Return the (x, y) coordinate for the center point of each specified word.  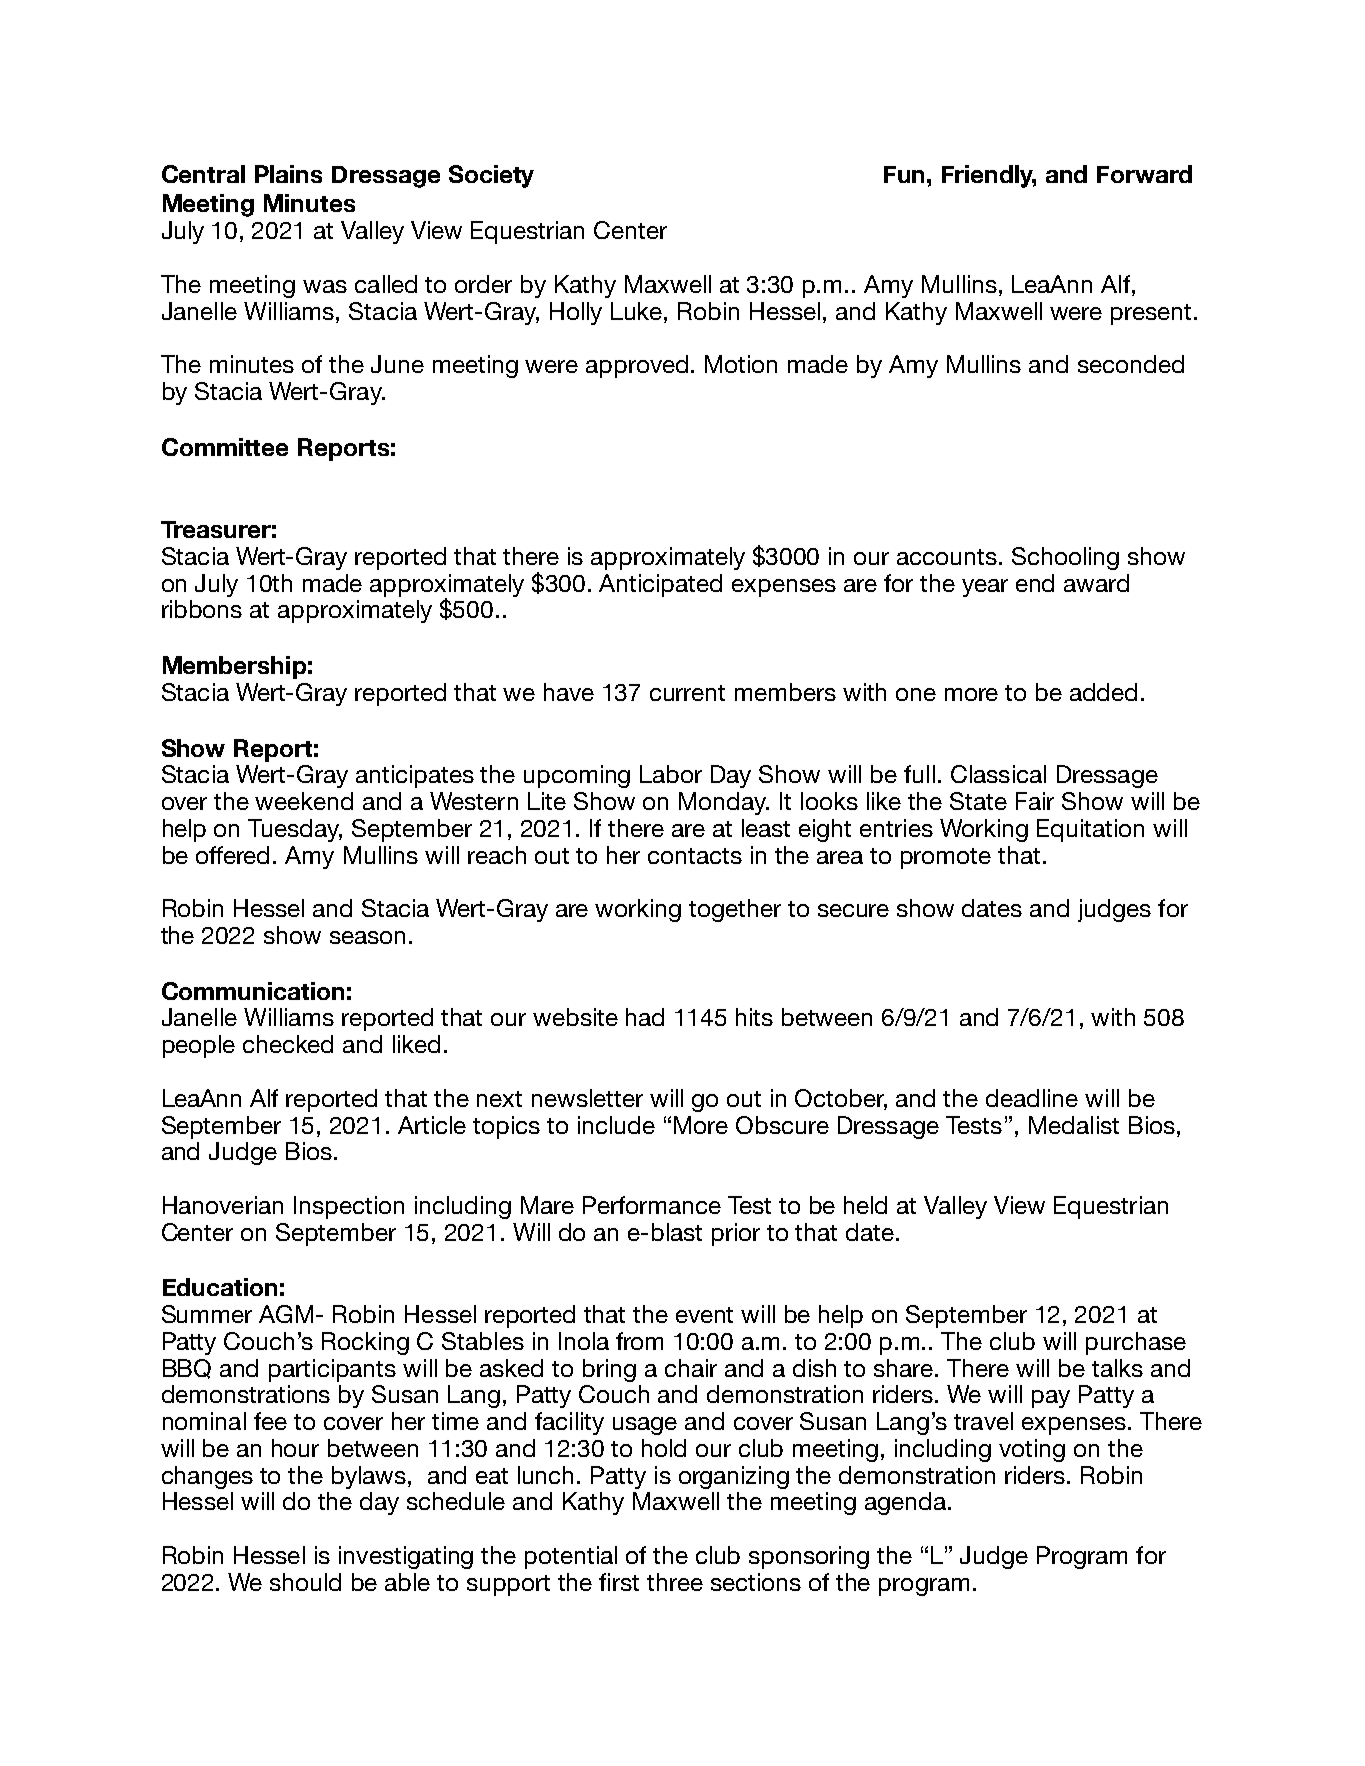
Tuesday (295, 830)
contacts (695, 856)
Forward (1144, 174)
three (675, 1582)
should (305, 1582)
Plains (288, 174)
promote (946, 858)
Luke (638, 311)
